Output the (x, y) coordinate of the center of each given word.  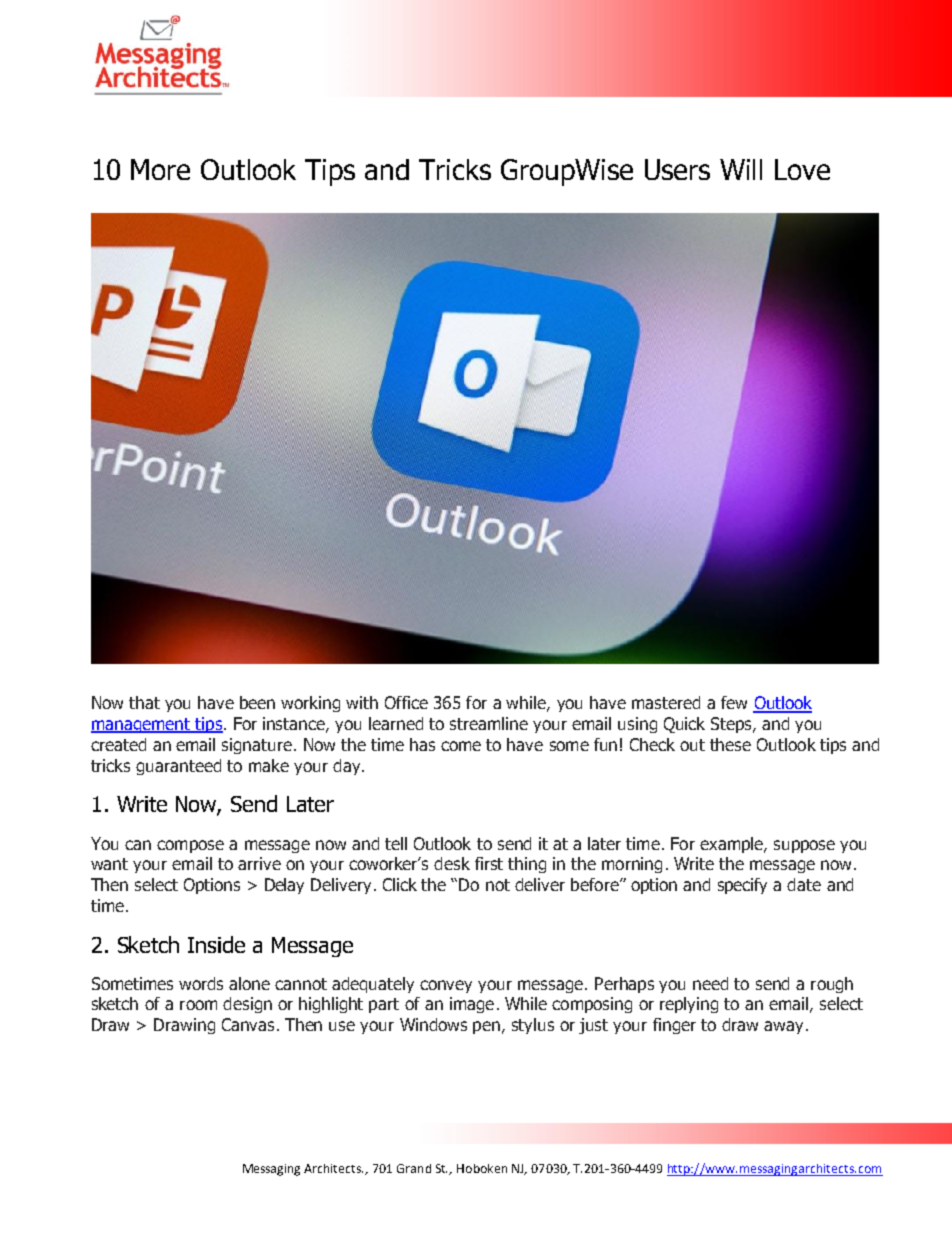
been (257, 702)
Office (406, 702)
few (734, 702)
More (160, 169)
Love (802, 169)
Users (677, 169)
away (783, 1027)
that (144, 702)
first (489, 863)
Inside (216, 944)
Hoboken (482, 1168)
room (198, 1005)
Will (741, 169)
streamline (489, 723)
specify (742, 886)
